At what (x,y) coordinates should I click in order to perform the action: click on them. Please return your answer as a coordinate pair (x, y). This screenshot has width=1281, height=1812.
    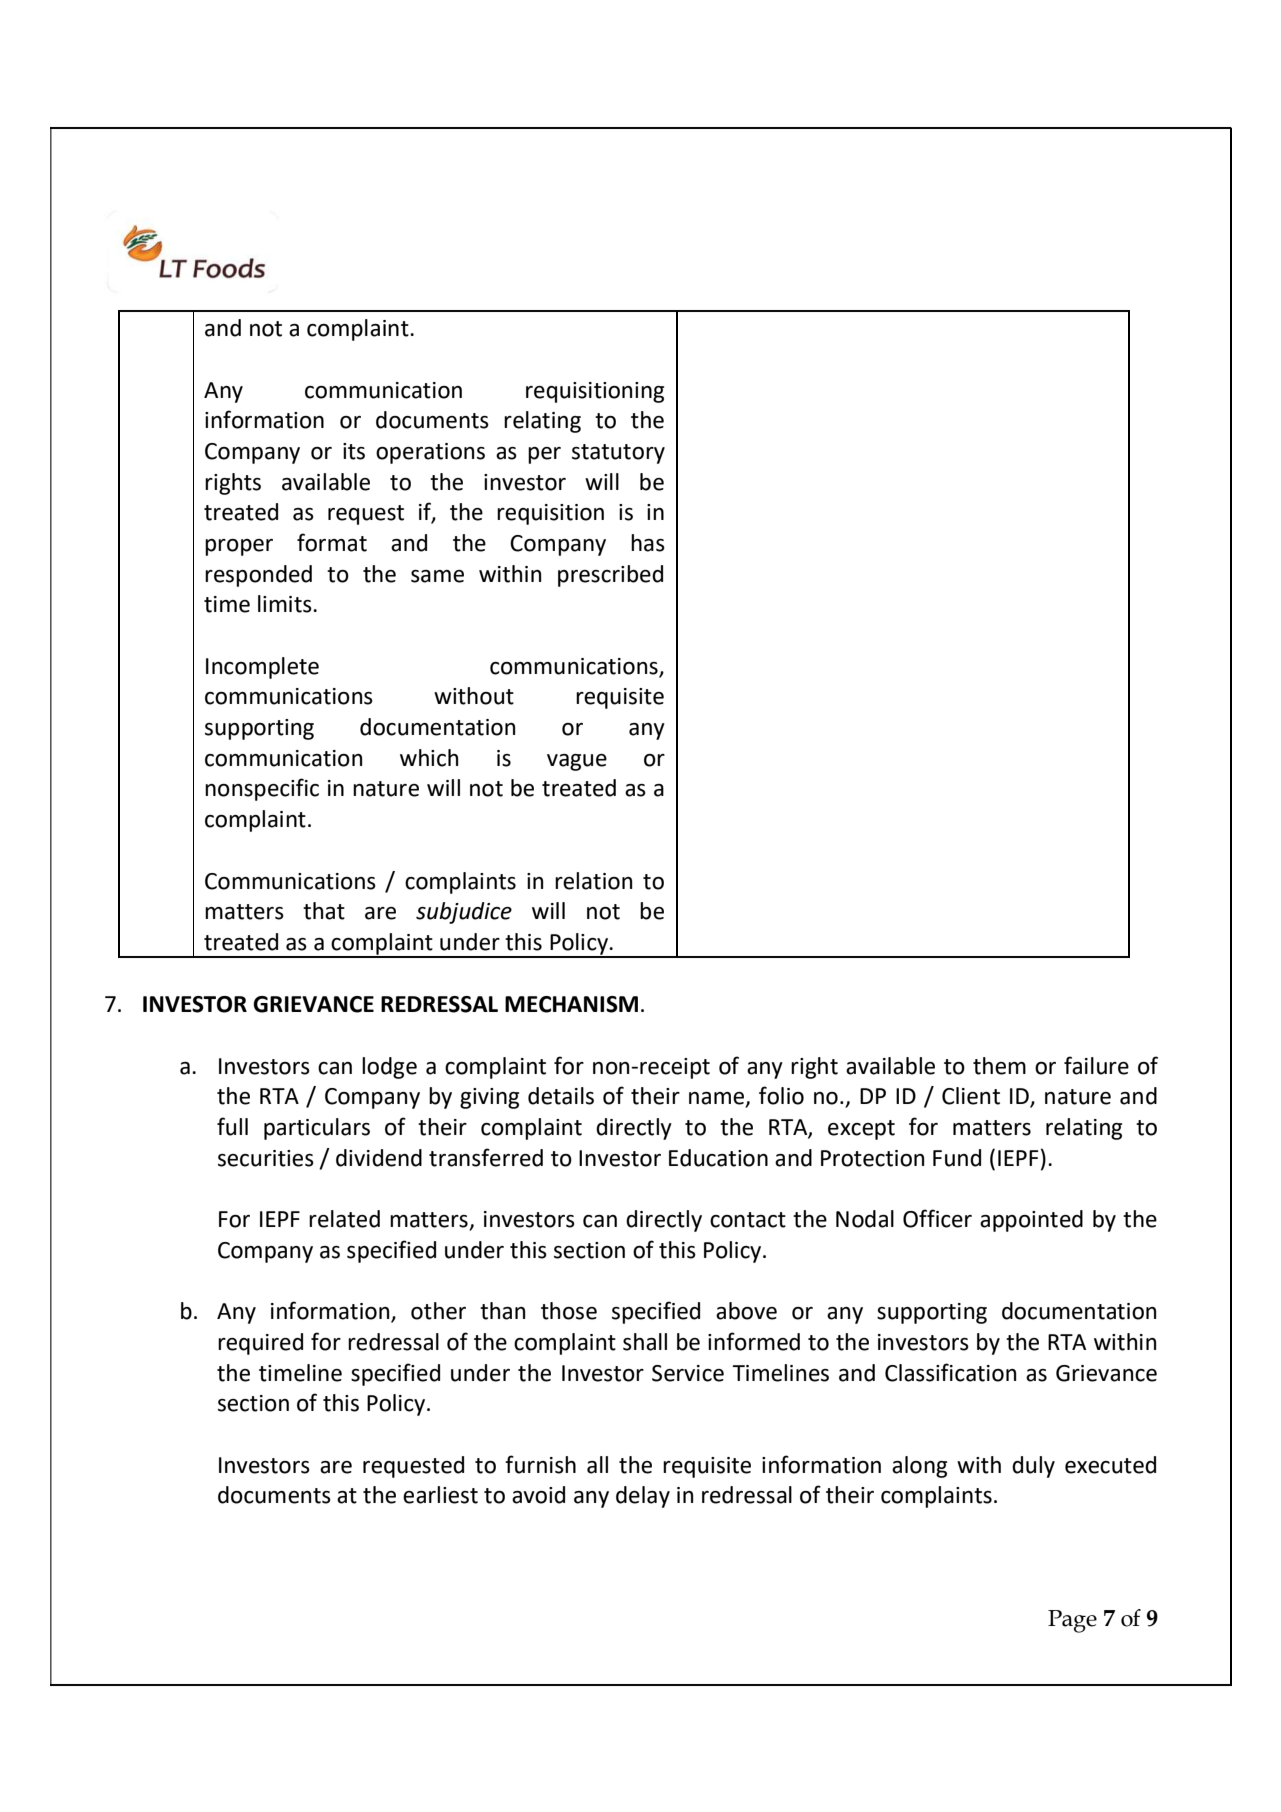
    Looking at the image, I should click on (999, 1066).
